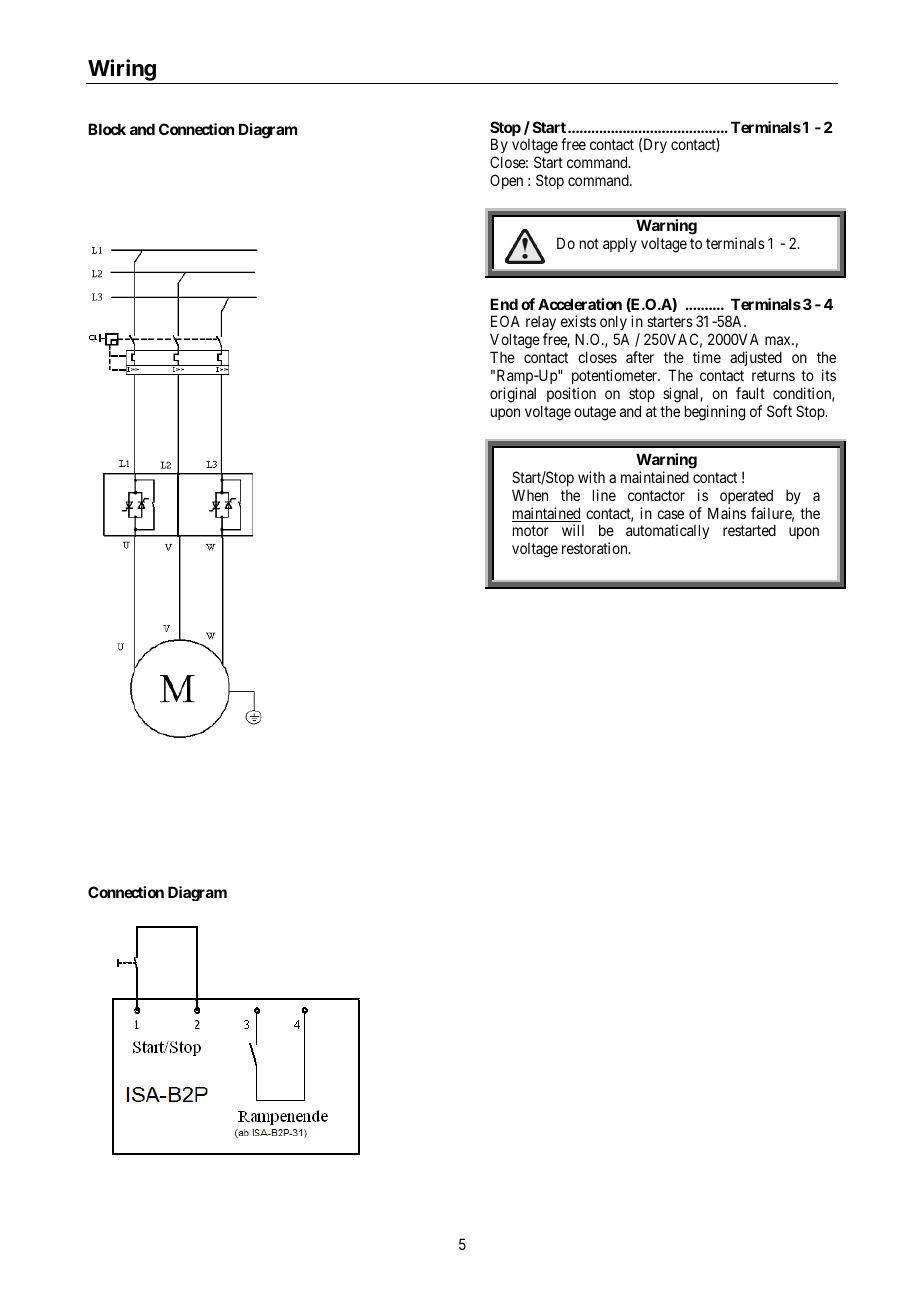  What do you see at coordinates (506, 181) in the document?
I see `Open` at bounding box center [506, 181].
